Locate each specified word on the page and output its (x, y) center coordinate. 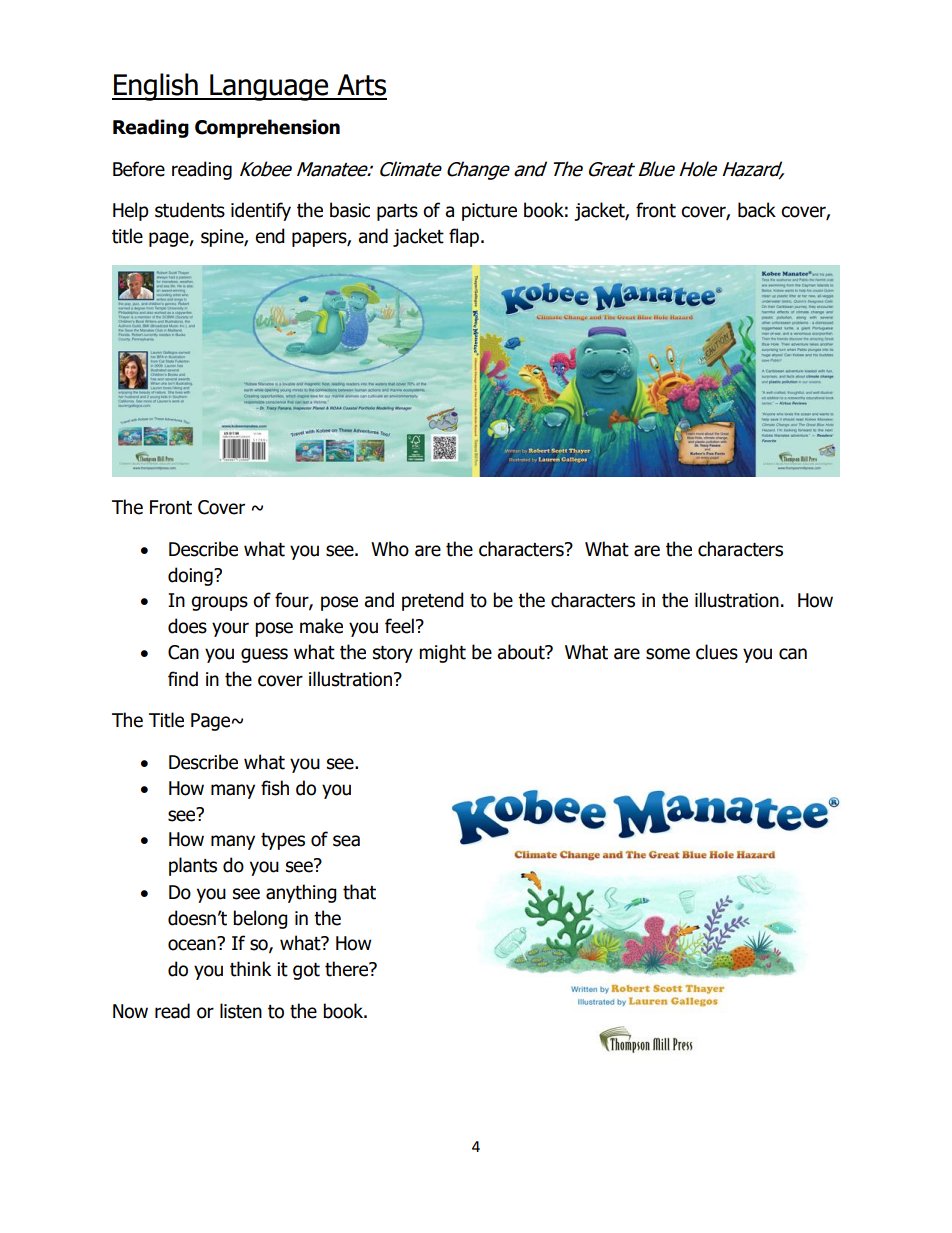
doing (191, 576)
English (156, 87)
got (306, 971)
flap (464, 237)
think (250, 969)
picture (489, 212)
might (442, 653)
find (183, 679)
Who (390, 549)
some (668, 654)
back (757, 210)
